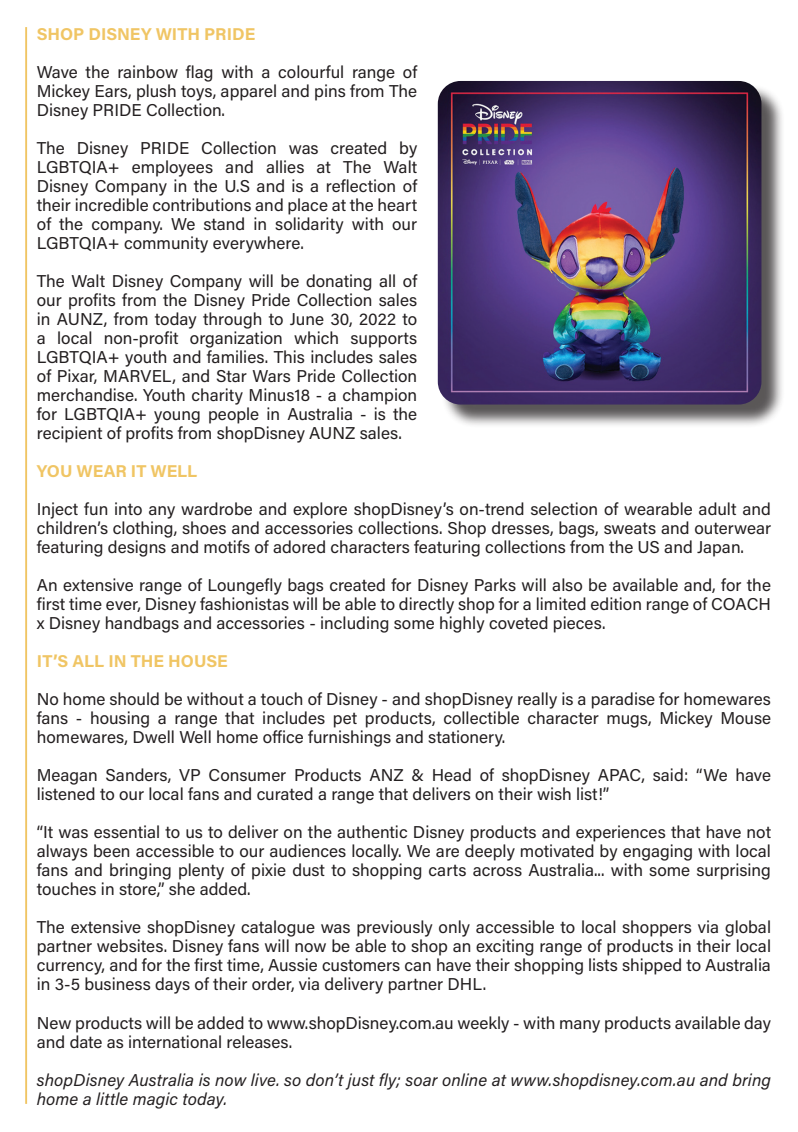 This screenshot has height=1132, width=798. I want to click on heart, so click(397, 204).
